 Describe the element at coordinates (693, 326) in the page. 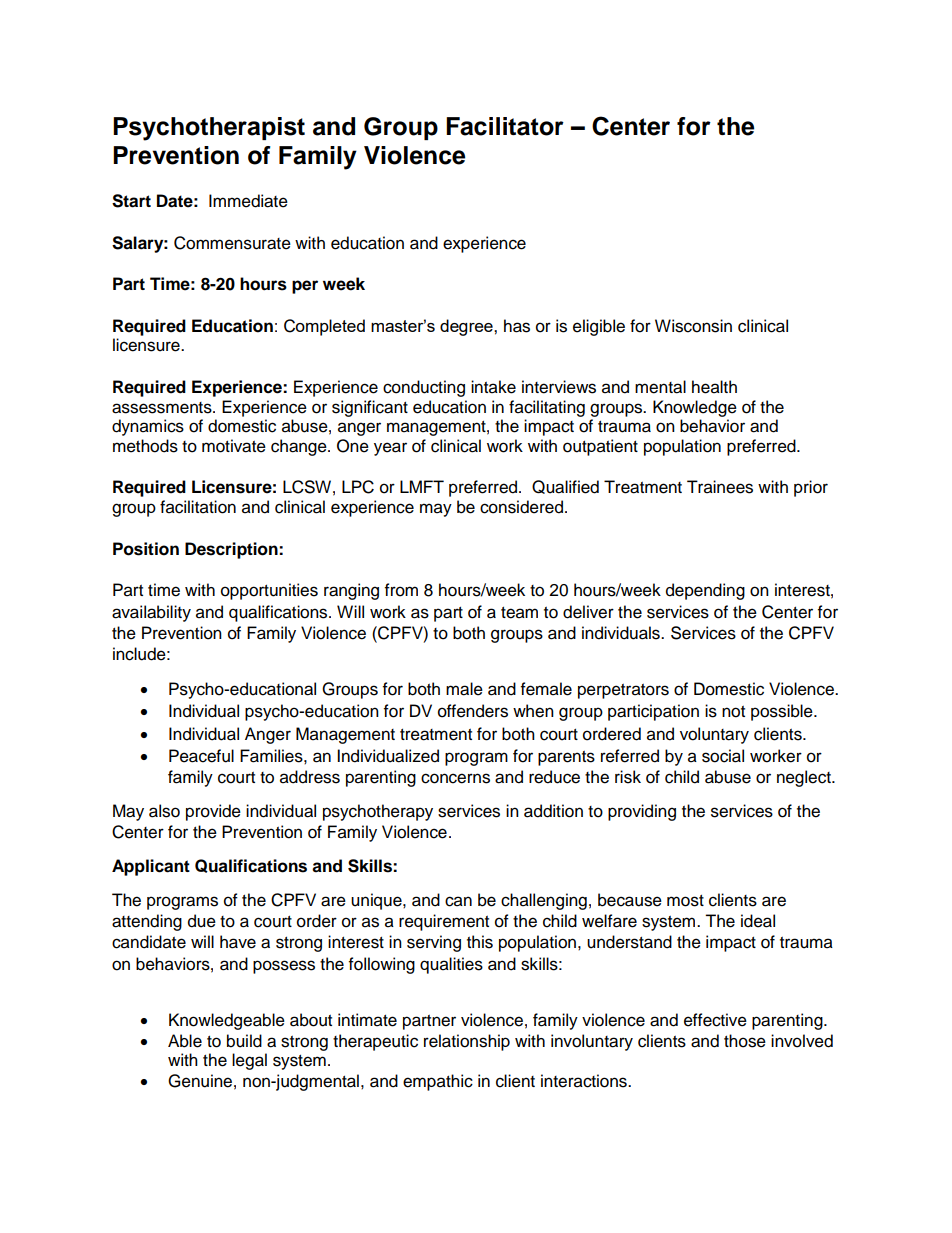

I see `Wisconsin` at that location.
